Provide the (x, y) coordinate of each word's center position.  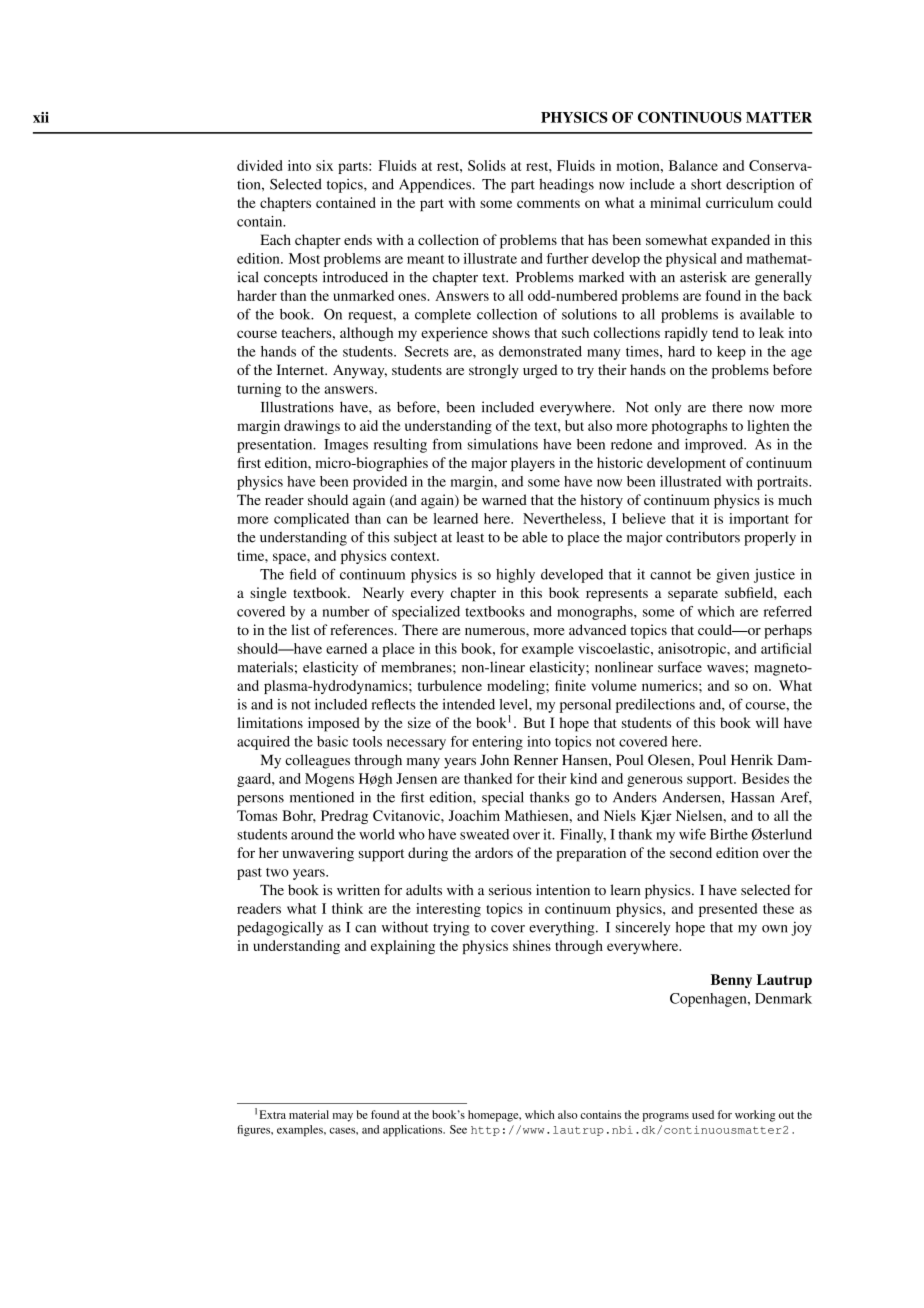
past (249, 874)
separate (693, 595)
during (428, 854)
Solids (487, 165)
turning (259, 390)
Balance (693, 165)
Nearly (383, 594)
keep (731, 353)
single (268, 594)
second (691, 852)
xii (41, 117)
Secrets (427, 351)
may (343, 1117)
